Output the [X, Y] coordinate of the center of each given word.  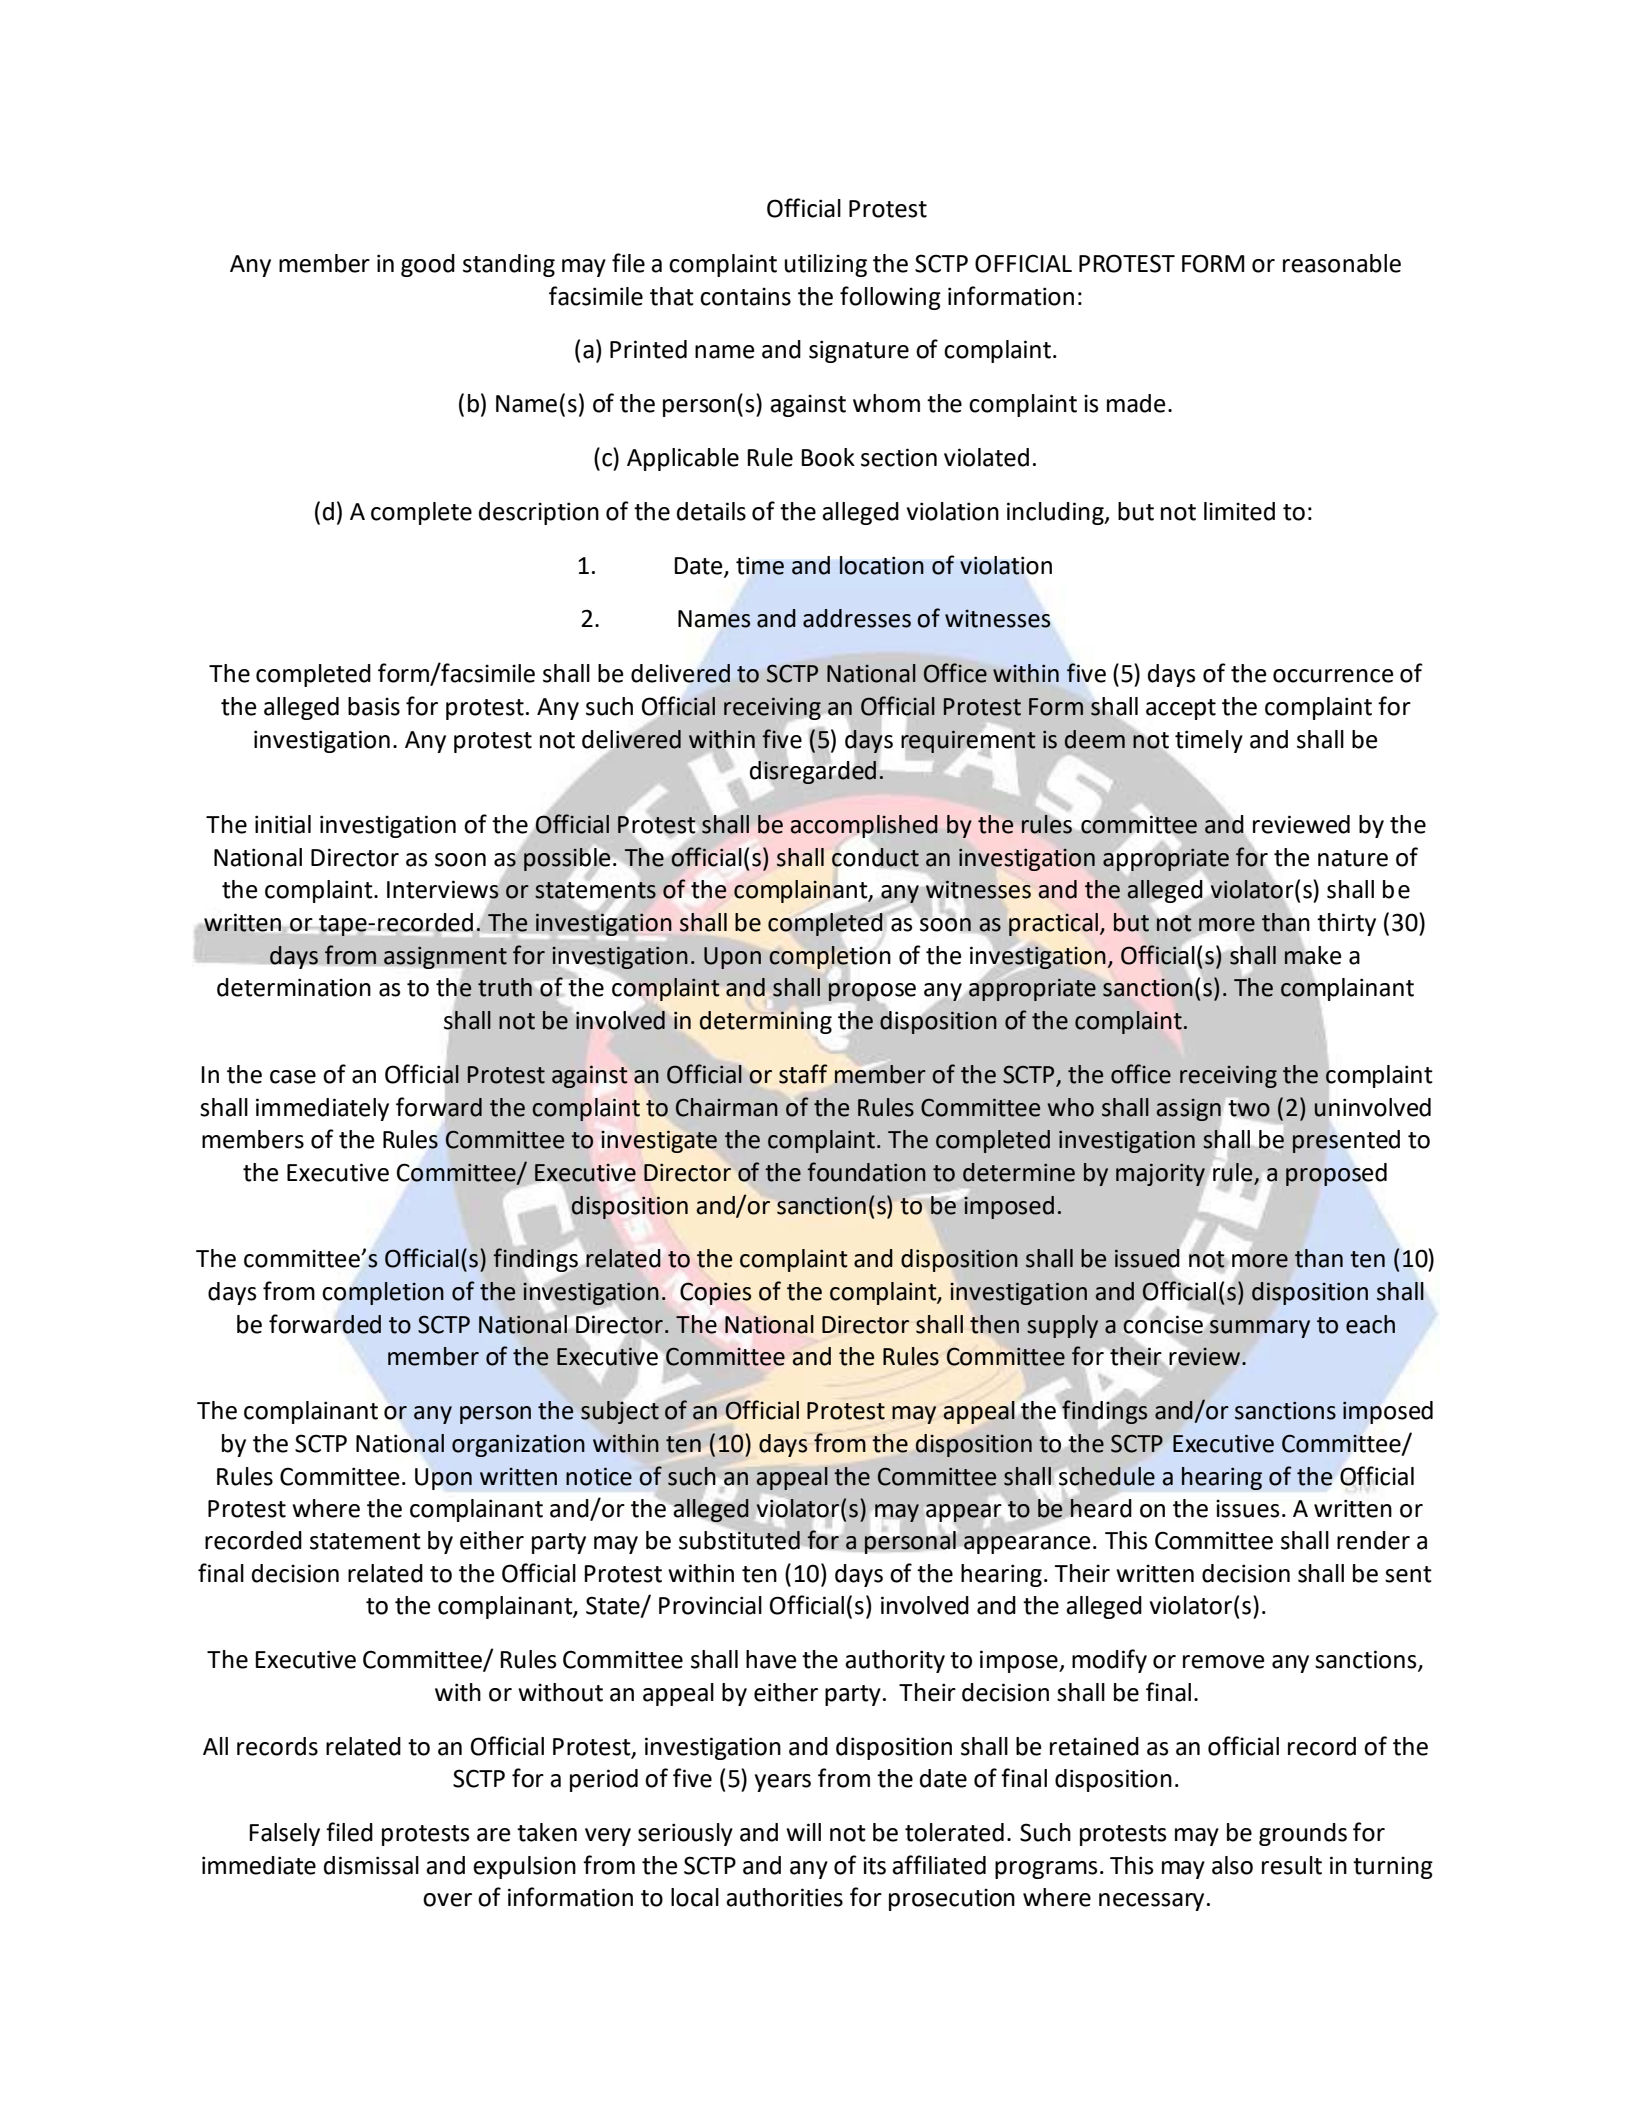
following [890, 298]
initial [283, 824]
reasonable [1342, 263]
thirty [1346, 924]
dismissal [371, 1865]
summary [1260, 1329]
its [874, 1865]
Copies [715, 1293]
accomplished [864, 826]
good [428, 265]
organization [518, 1445]
